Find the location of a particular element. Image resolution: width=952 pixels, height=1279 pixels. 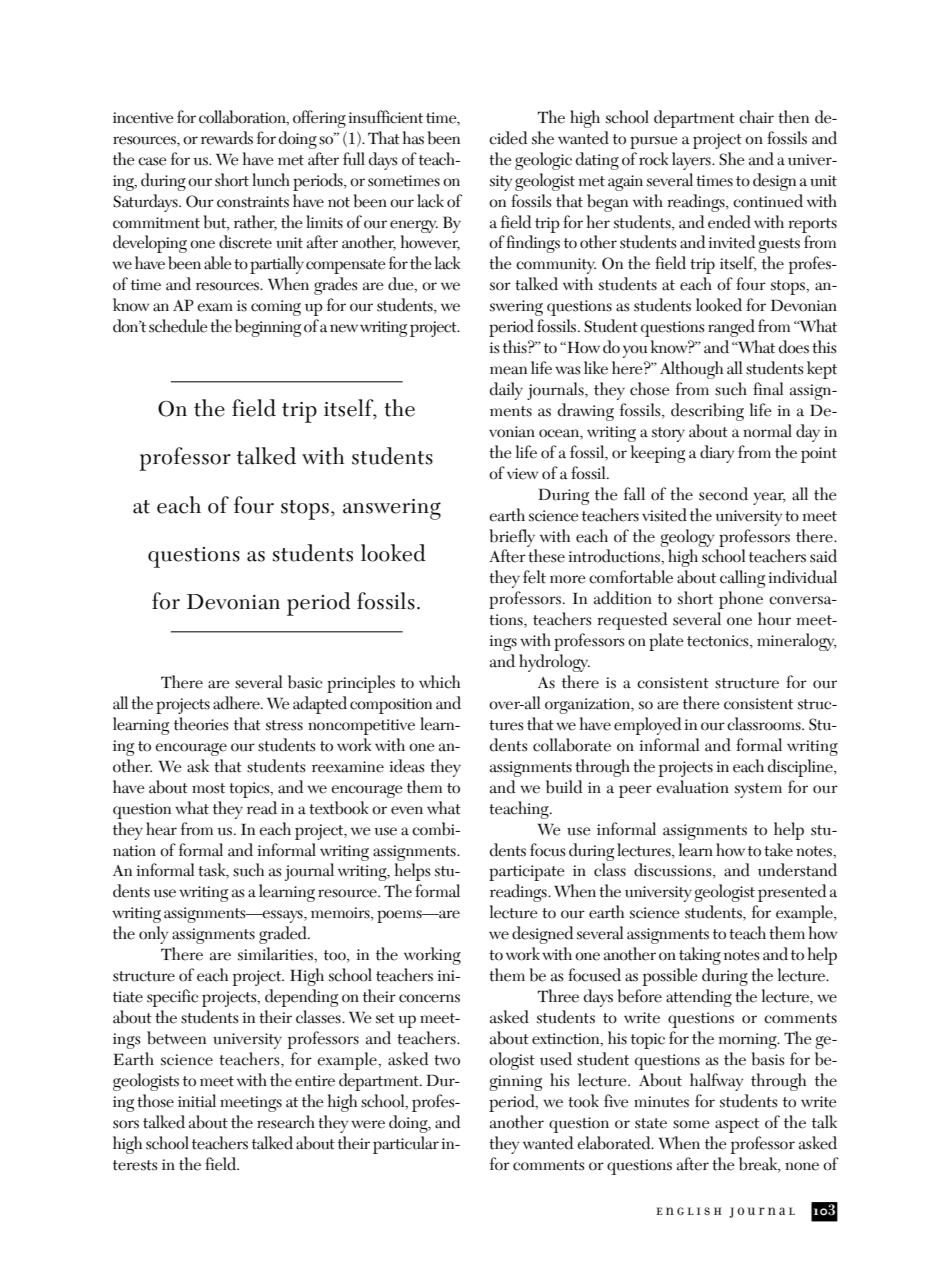

which is located at coordinates (439, 682).
